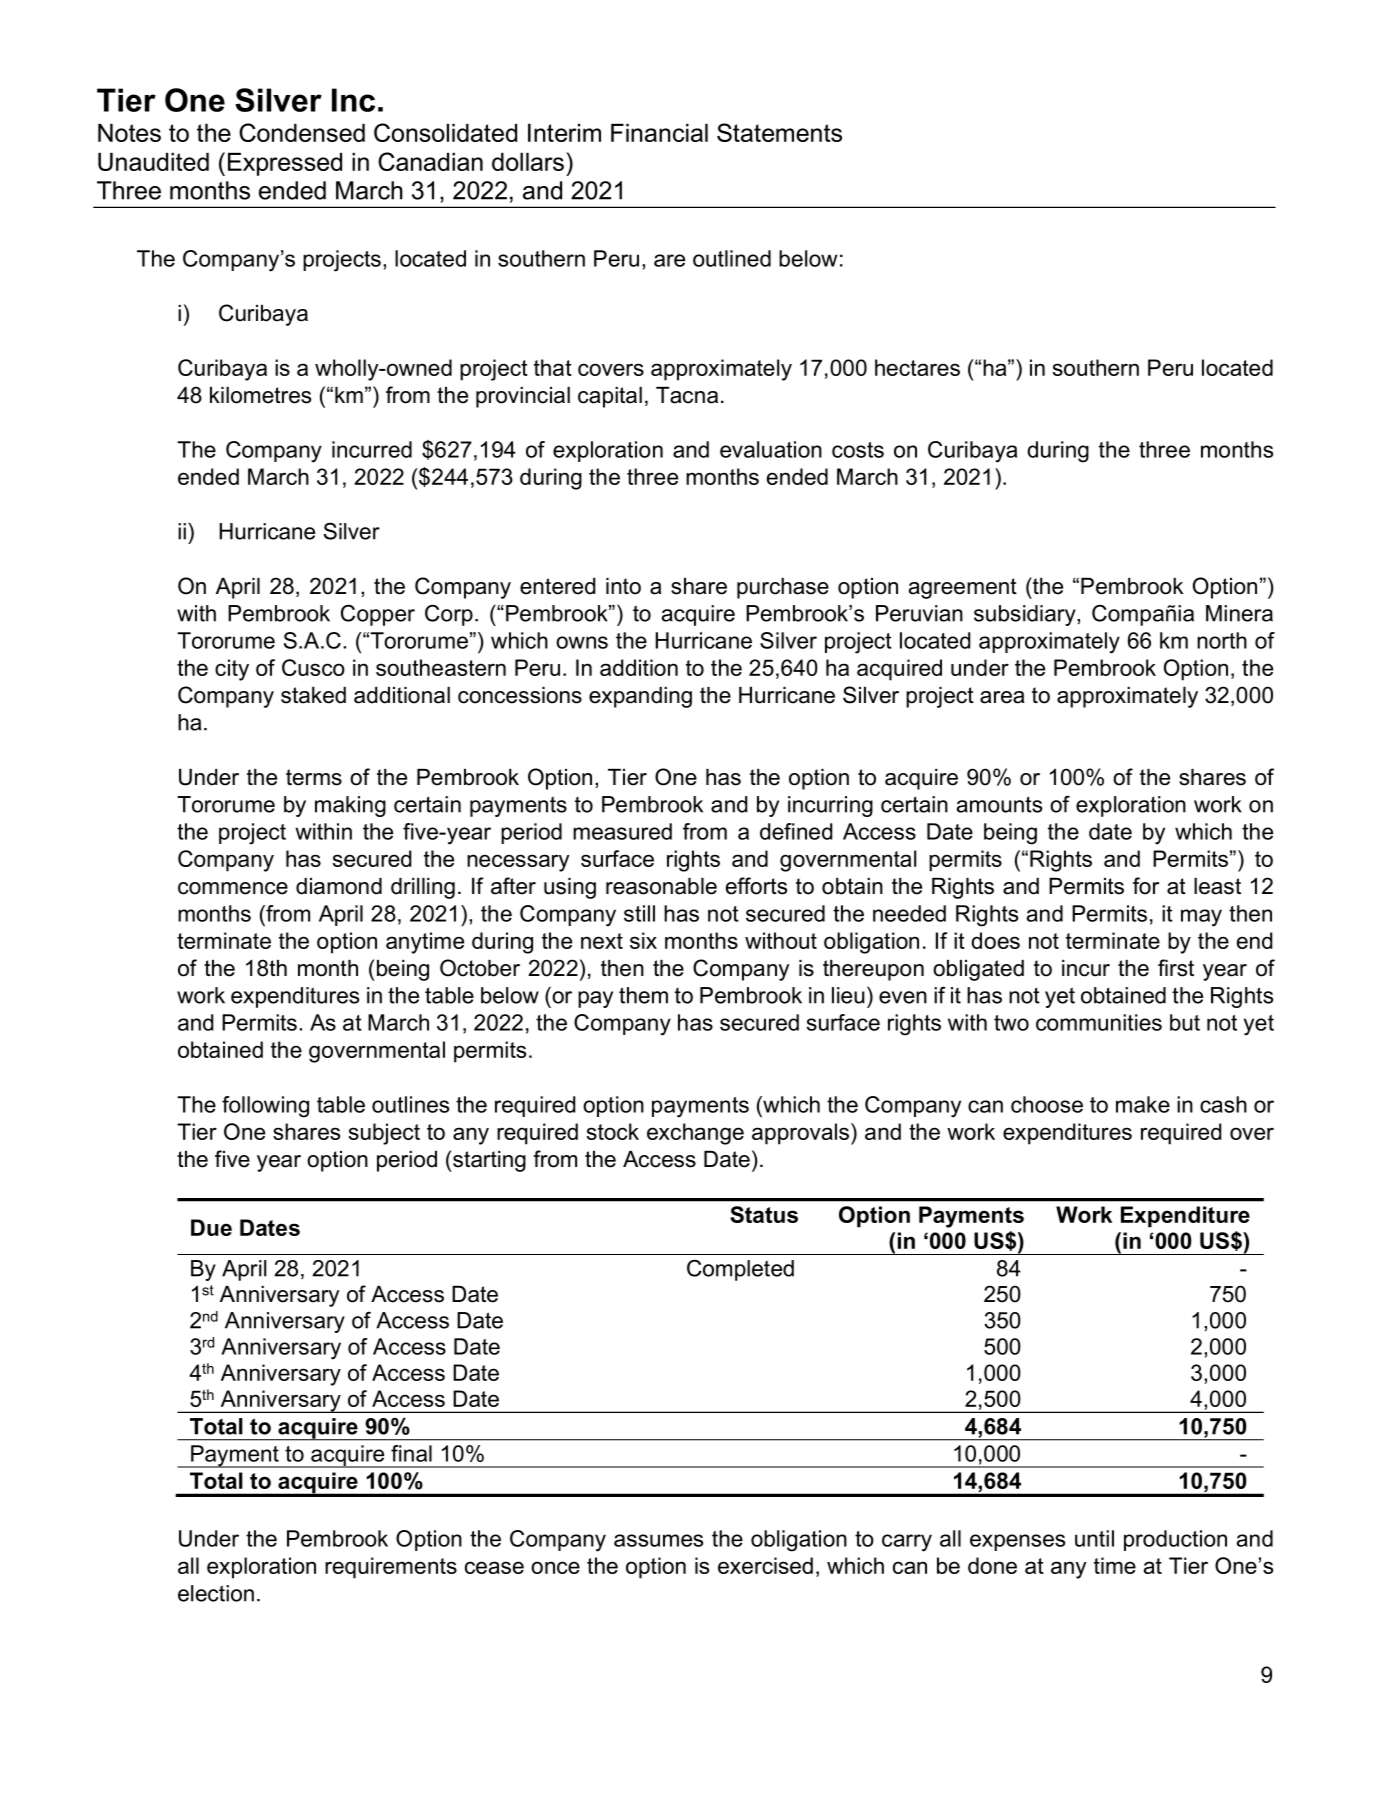  Describe the element at coordinates (216, 1593) in the image. I see `election` at that location.
